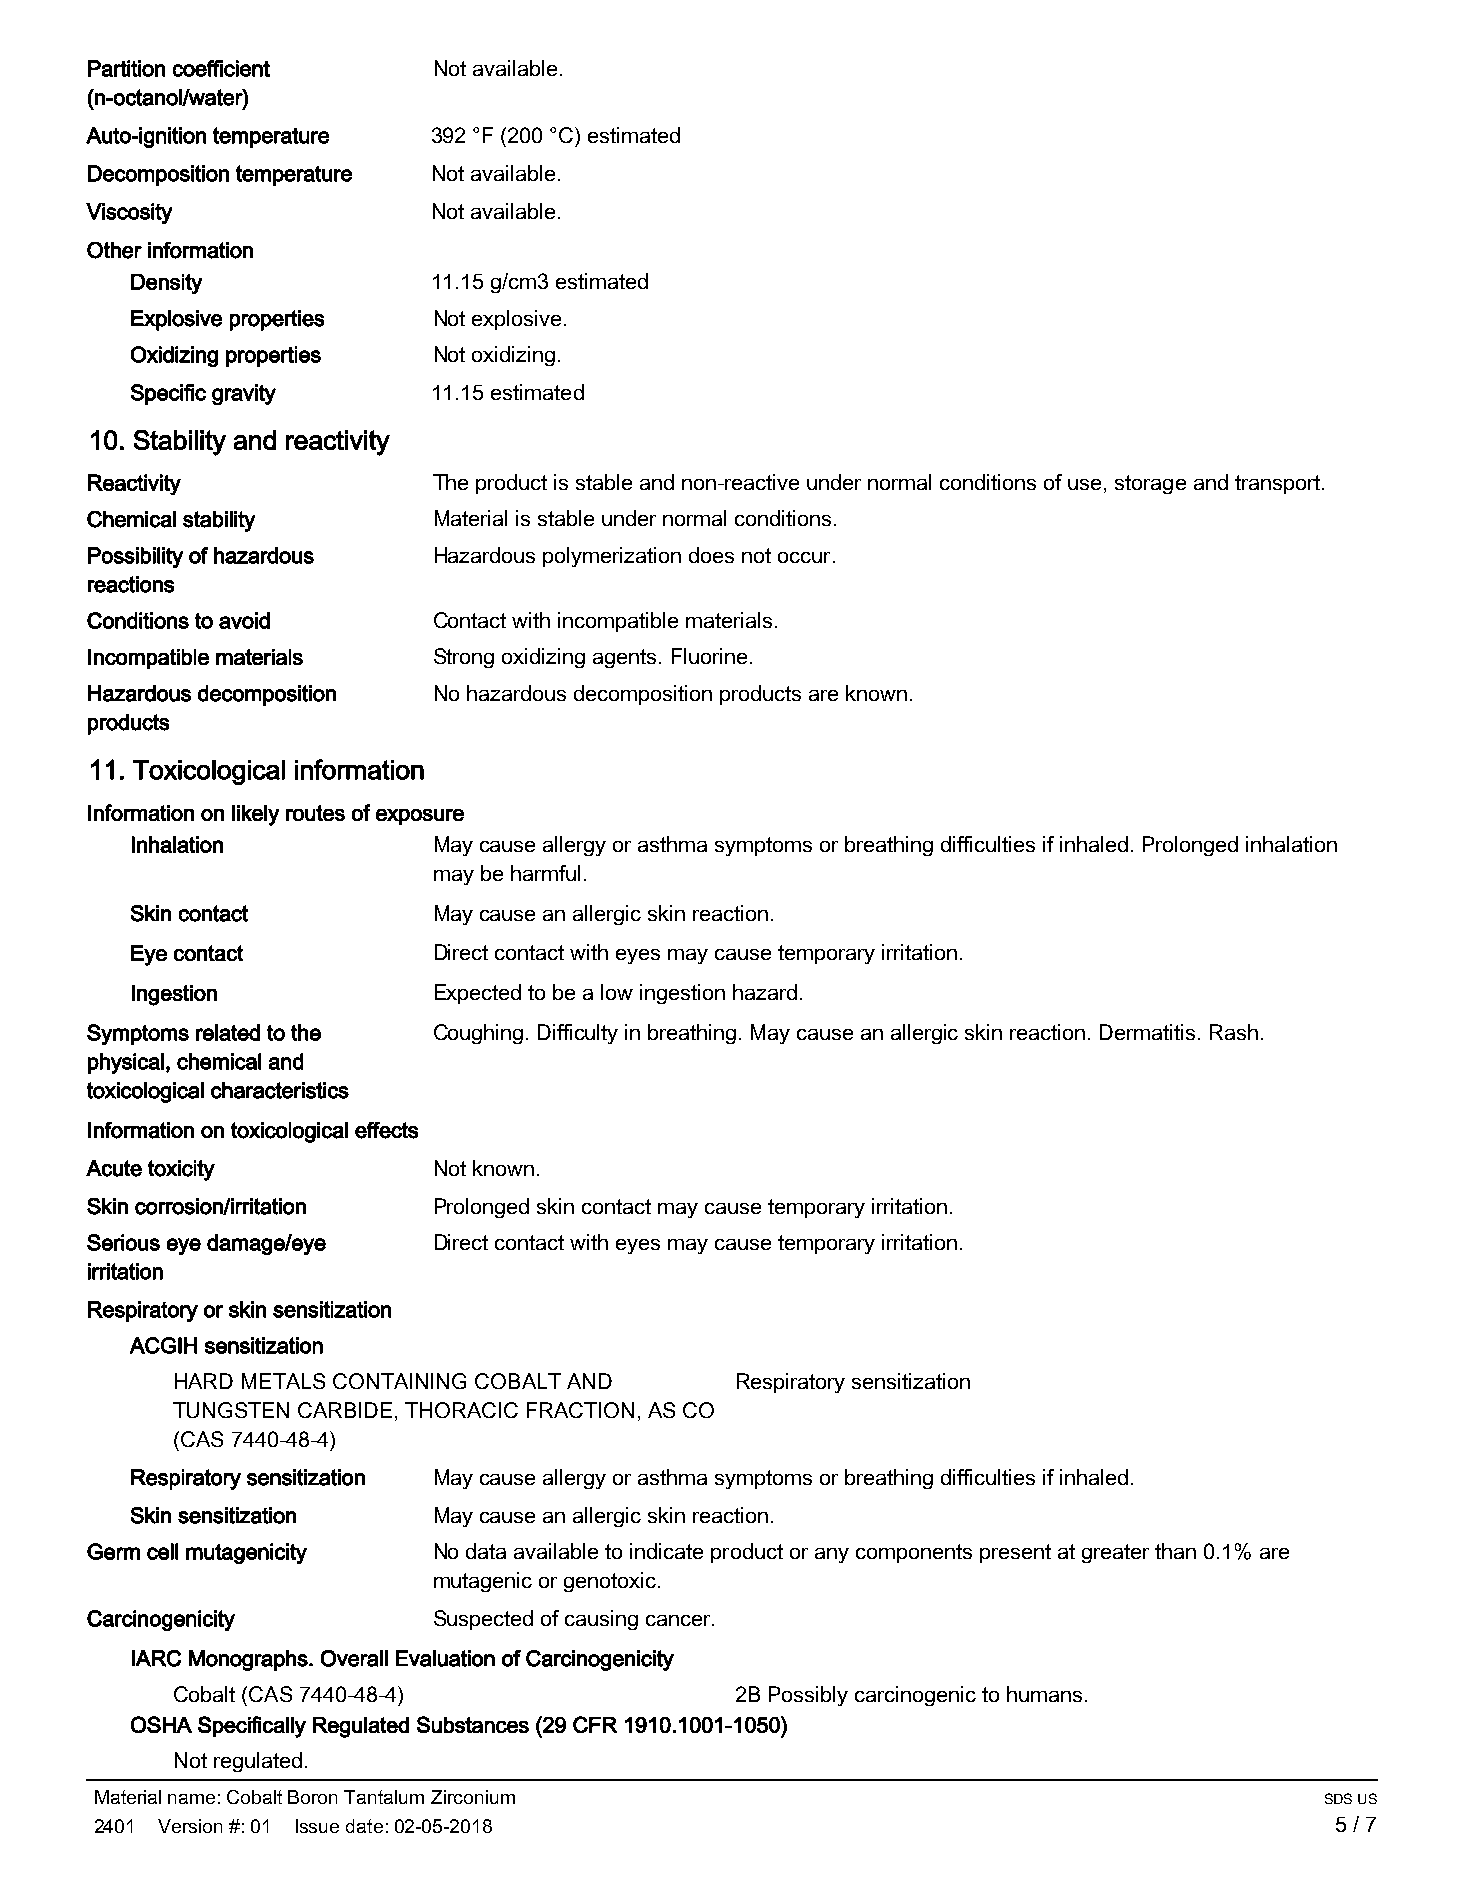  What do you see at coordinates (1338, 1798) in the page?
I see `SDS` at bounding box center [1338, 1798].
